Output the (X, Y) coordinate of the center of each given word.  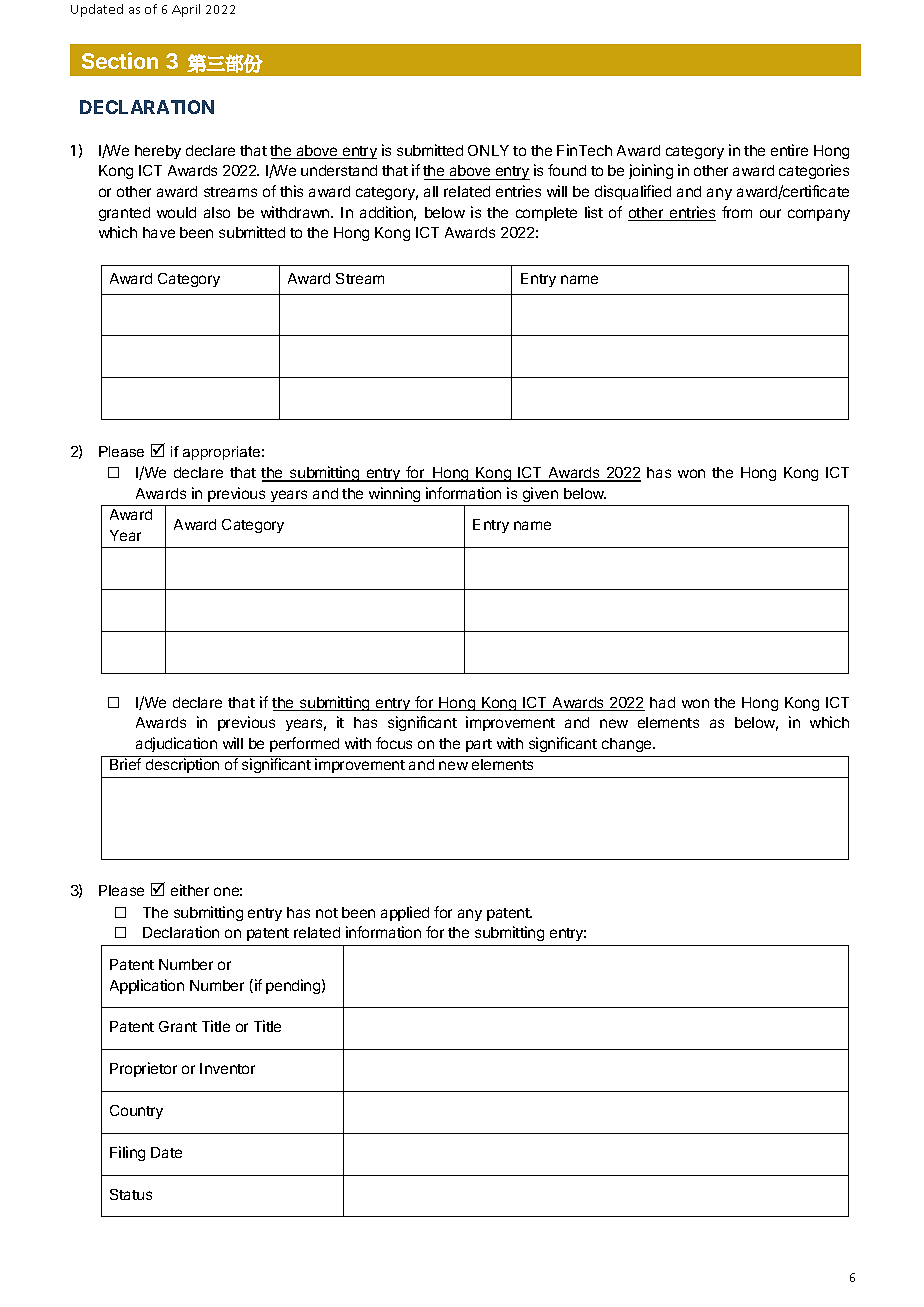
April (186, 10)
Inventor (227, 1068)
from (737, 212)
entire (789, 150)
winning (394, 494)
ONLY (488, 150)
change (628, 745)
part (479, 745)
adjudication (176, 744)
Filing (127, 1153)
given (540, 494)
